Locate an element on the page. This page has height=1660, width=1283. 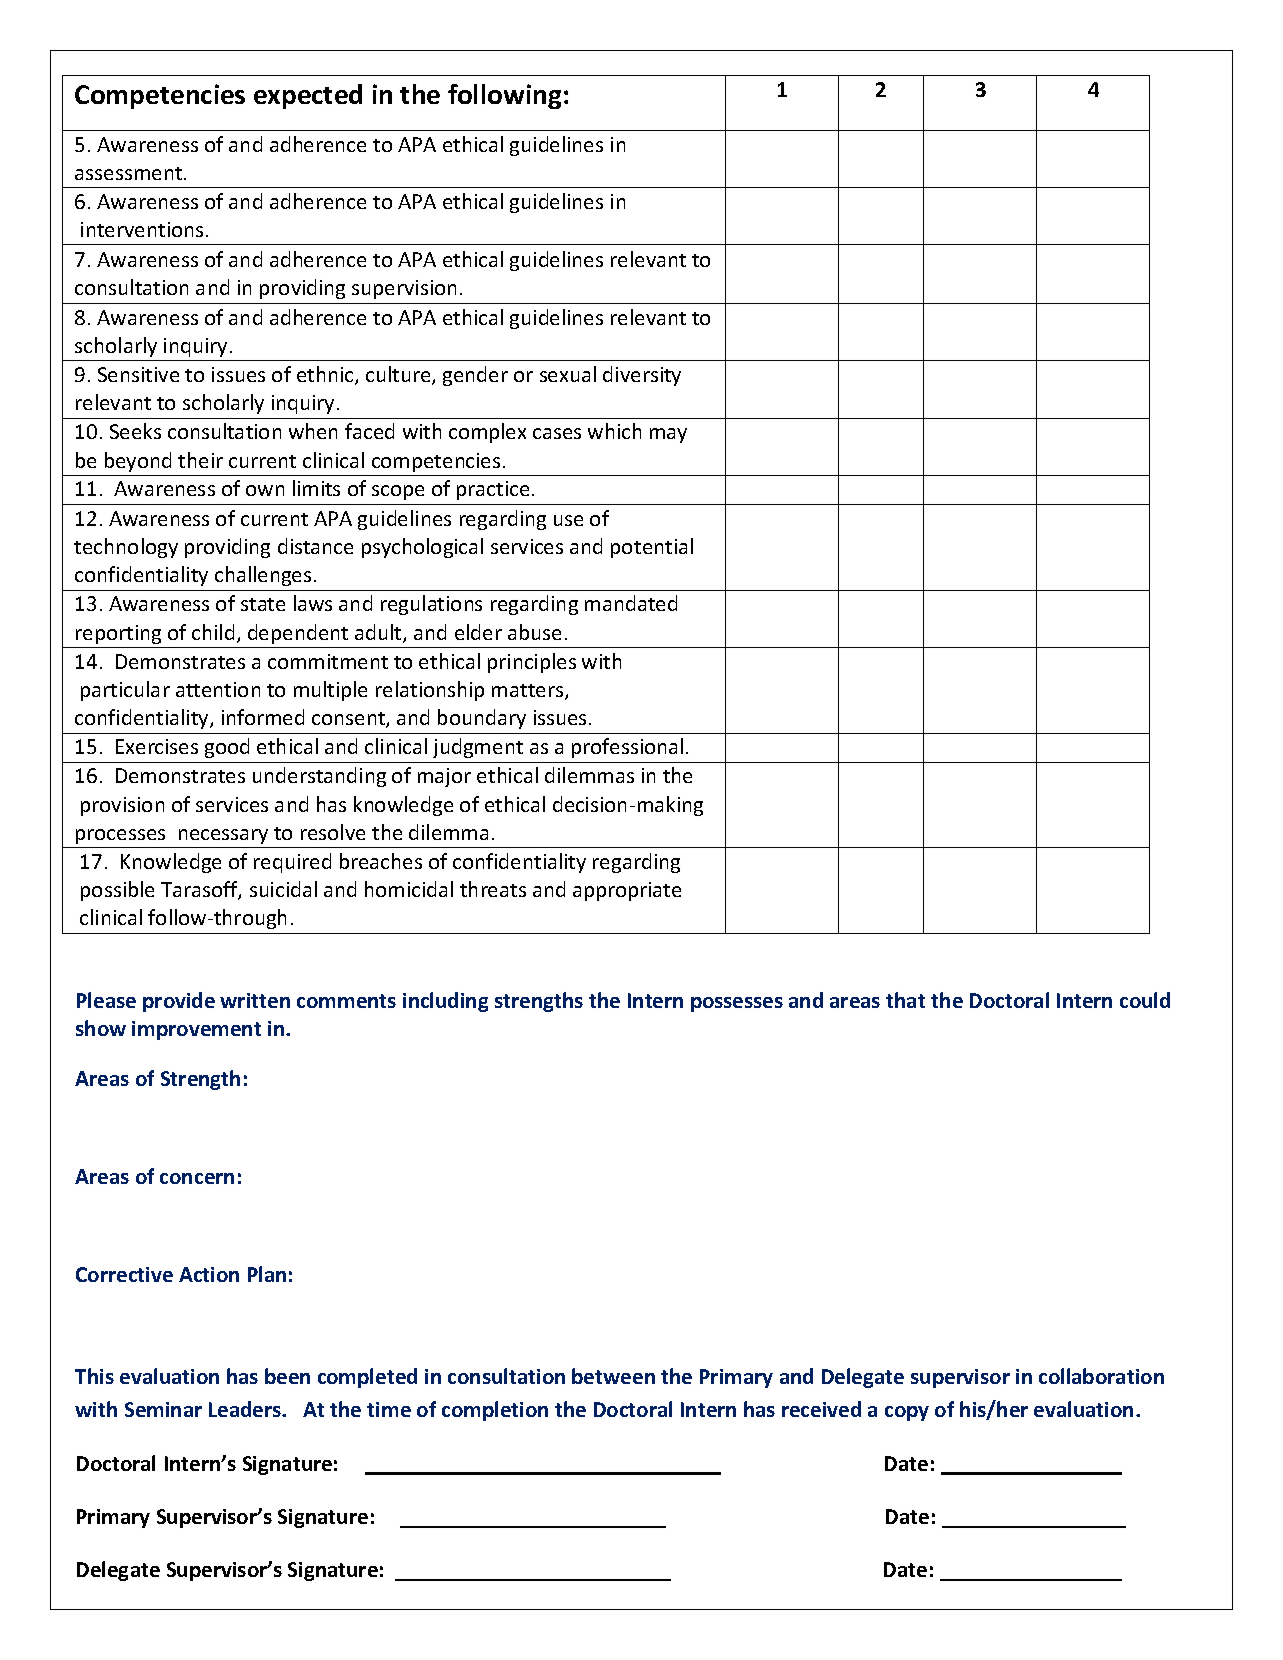
professional is located at coordinates (627, 748).
